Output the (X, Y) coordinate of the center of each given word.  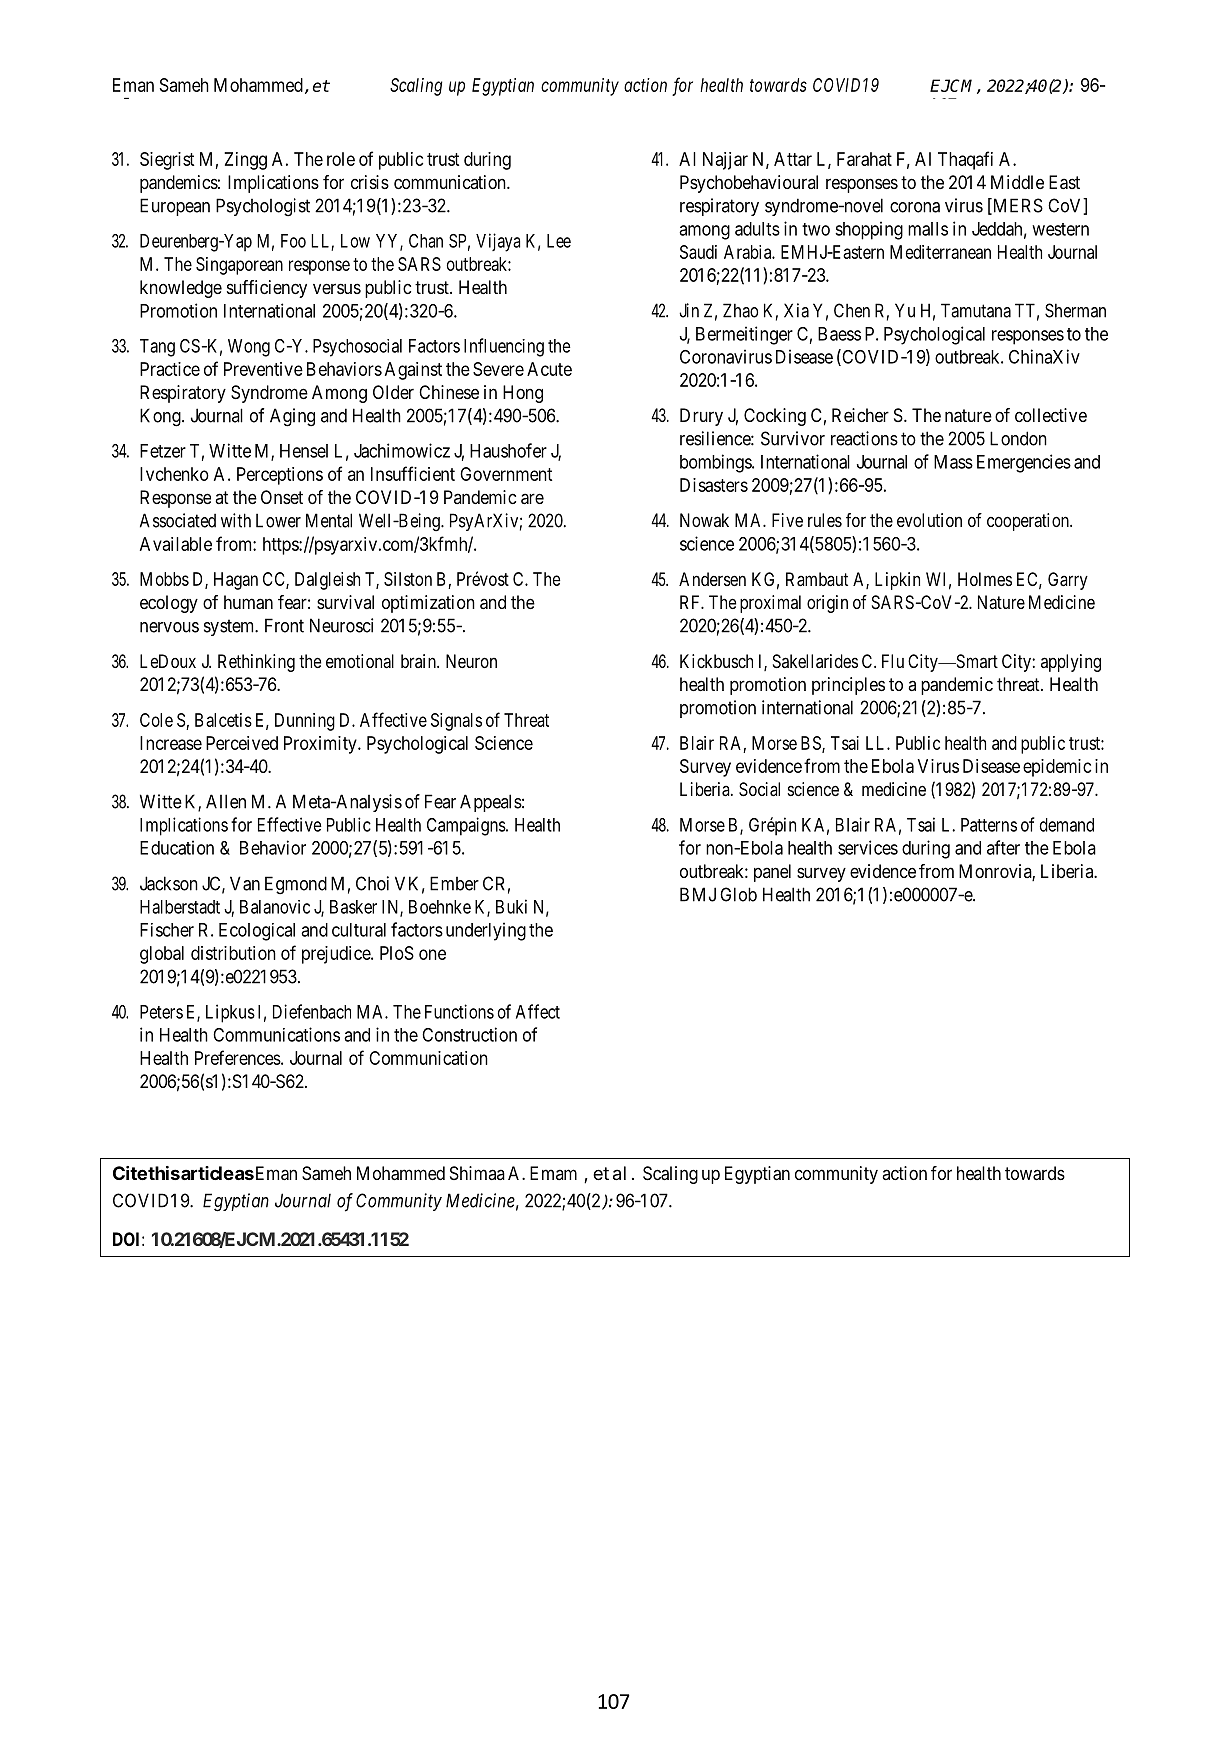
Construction (469, 1034)
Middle (1017, 182)
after (1003, 847)
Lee (559, 241)
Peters (161, 1012)
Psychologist (263, 207)
